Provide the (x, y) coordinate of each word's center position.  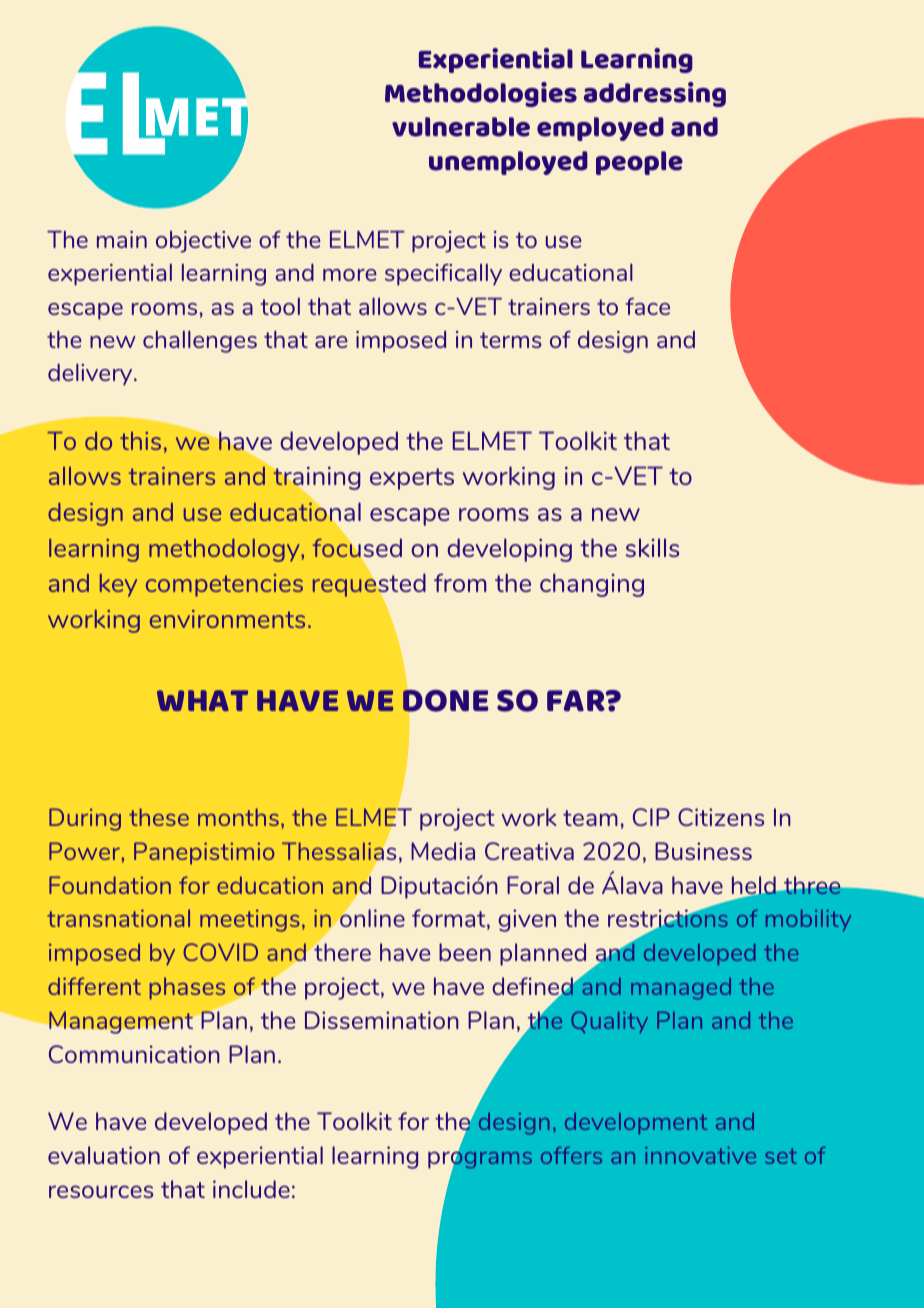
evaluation (104, 1155)
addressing (655, 94)
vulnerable (461, 127)
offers (571, 1155)
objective (203, 242)
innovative (700, 1155)
